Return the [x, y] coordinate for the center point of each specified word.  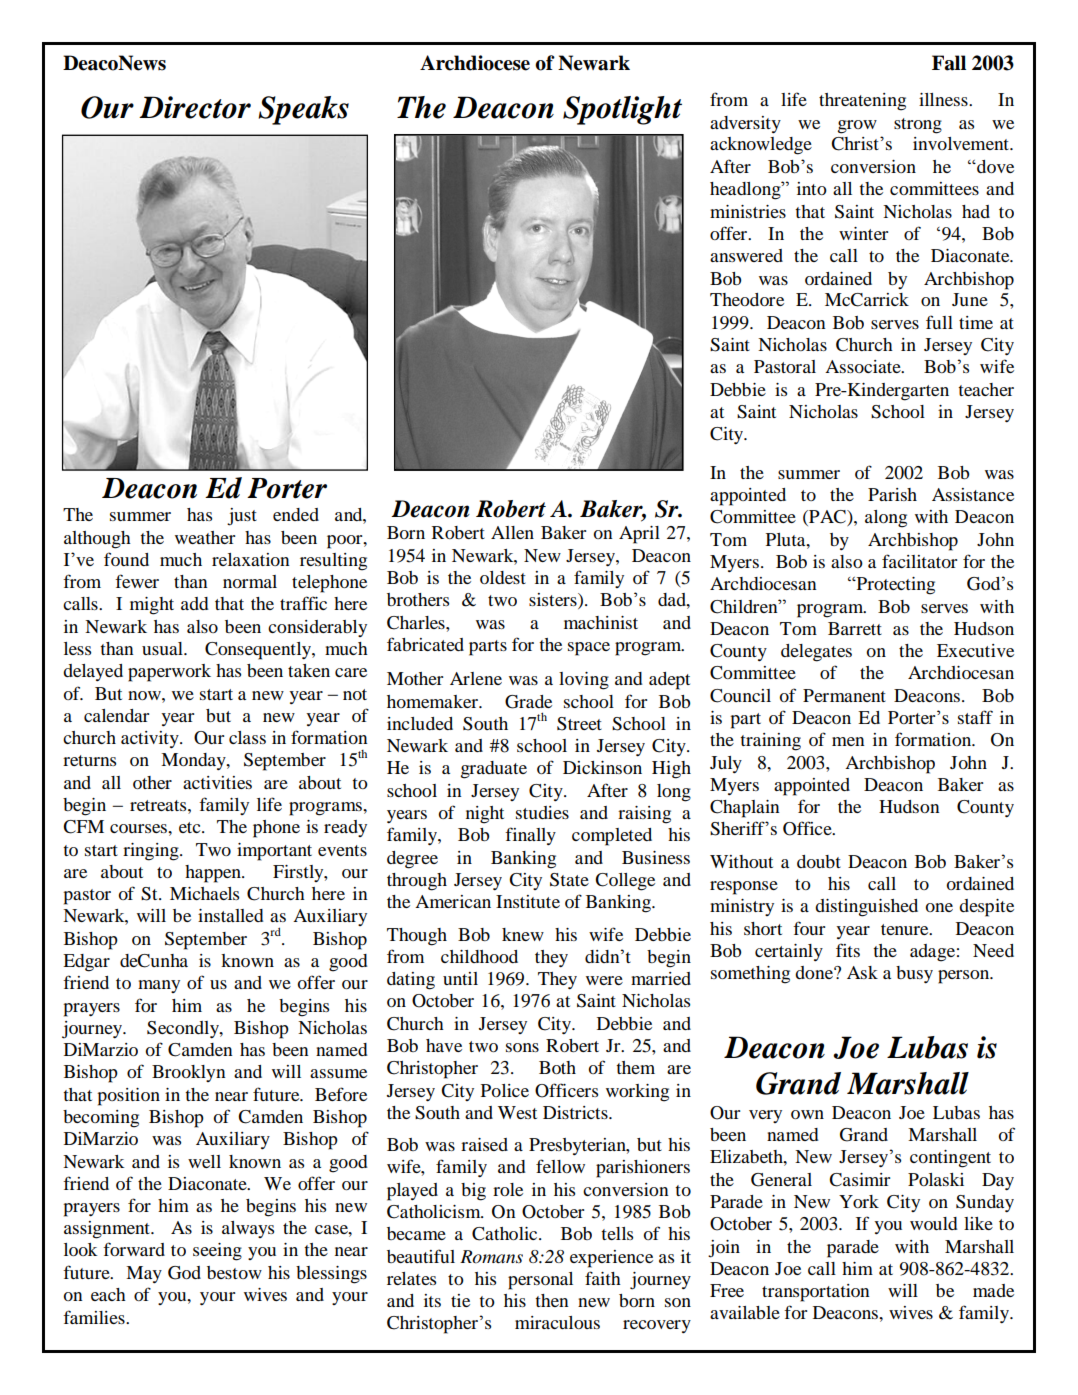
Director [195, 107]
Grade [528, 702]
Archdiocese [475, 63]
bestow [234, 1272]
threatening [862, 102]
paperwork [169, 673]
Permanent [844, 695]
